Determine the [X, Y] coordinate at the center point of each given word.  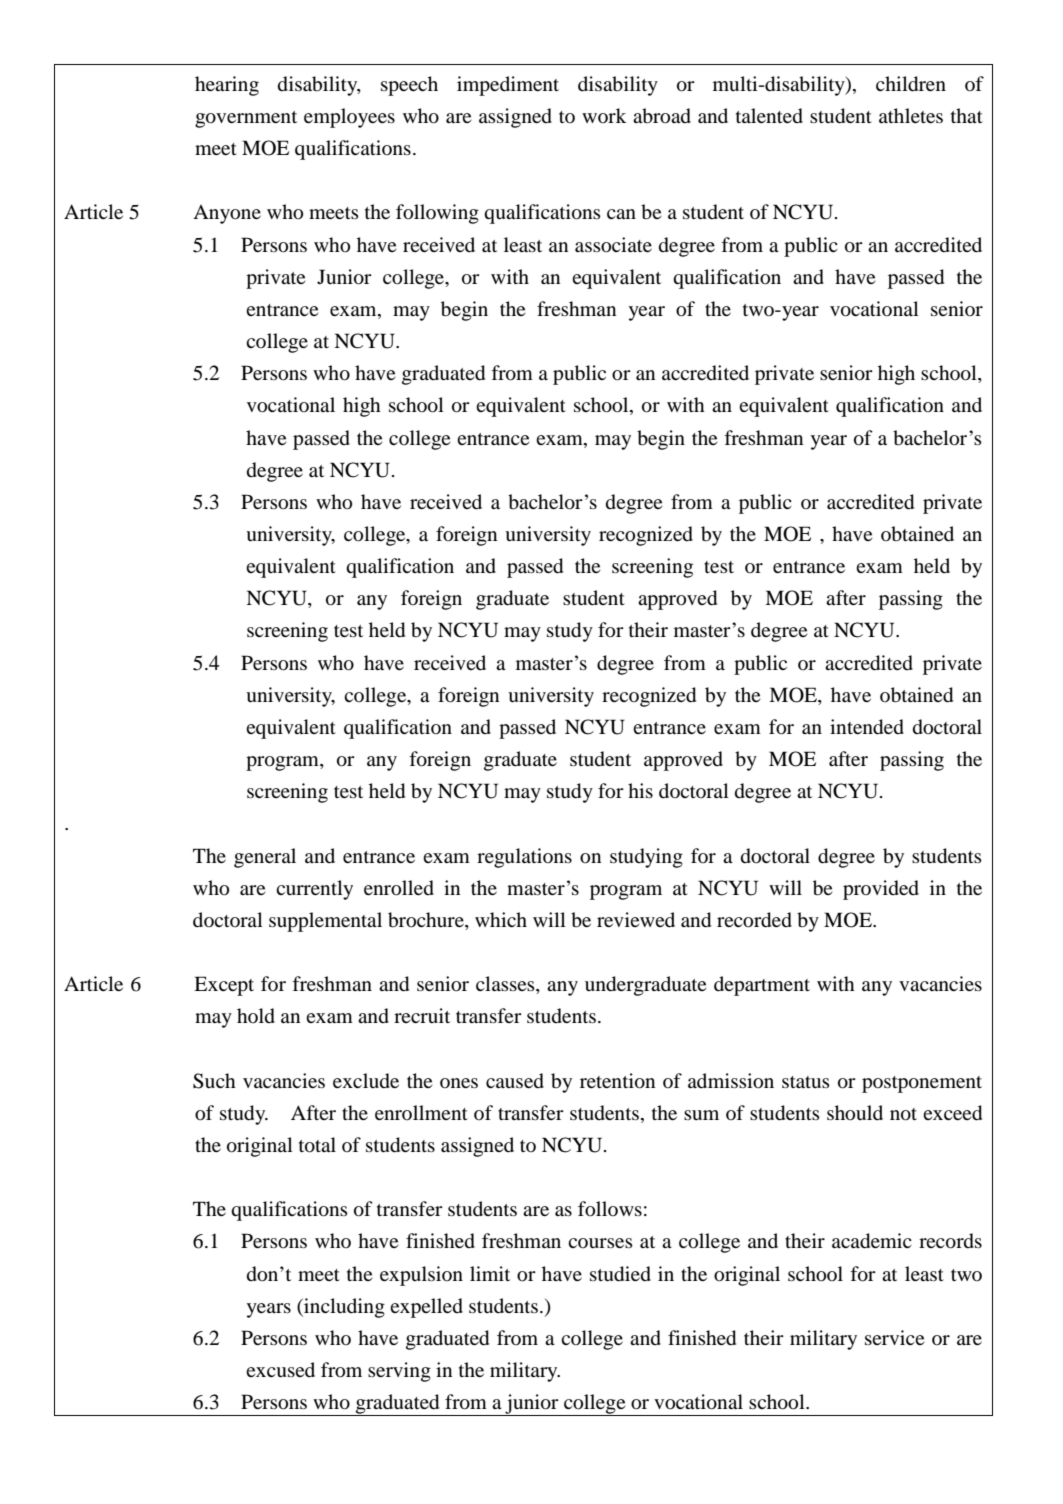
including [343, 1308]
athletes [911, 115]
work [604, 115]
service [894, 1337]
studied [620, 1274]
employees [349, 118]
